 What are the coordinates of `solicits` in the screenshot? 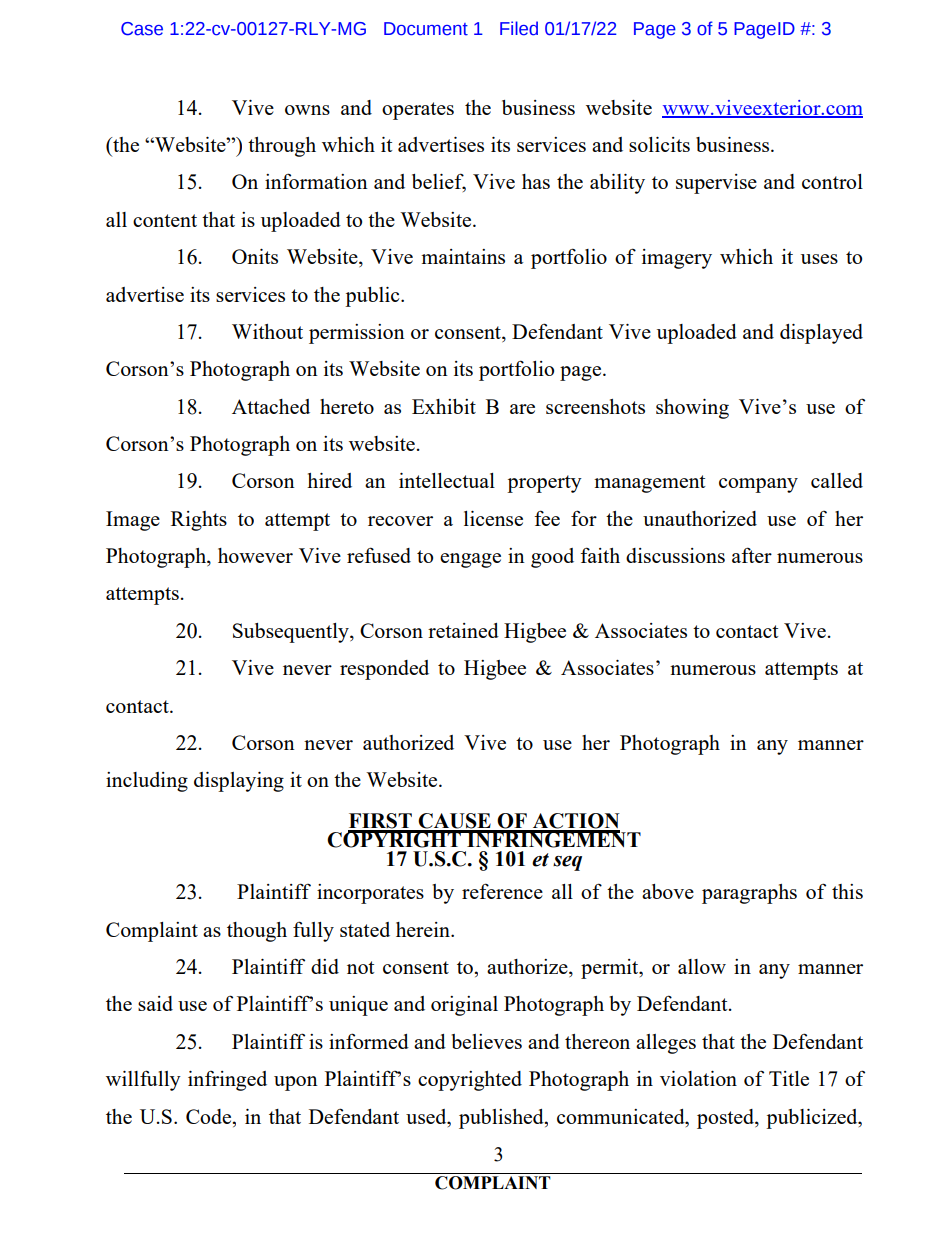 It's located at (659, 144).
